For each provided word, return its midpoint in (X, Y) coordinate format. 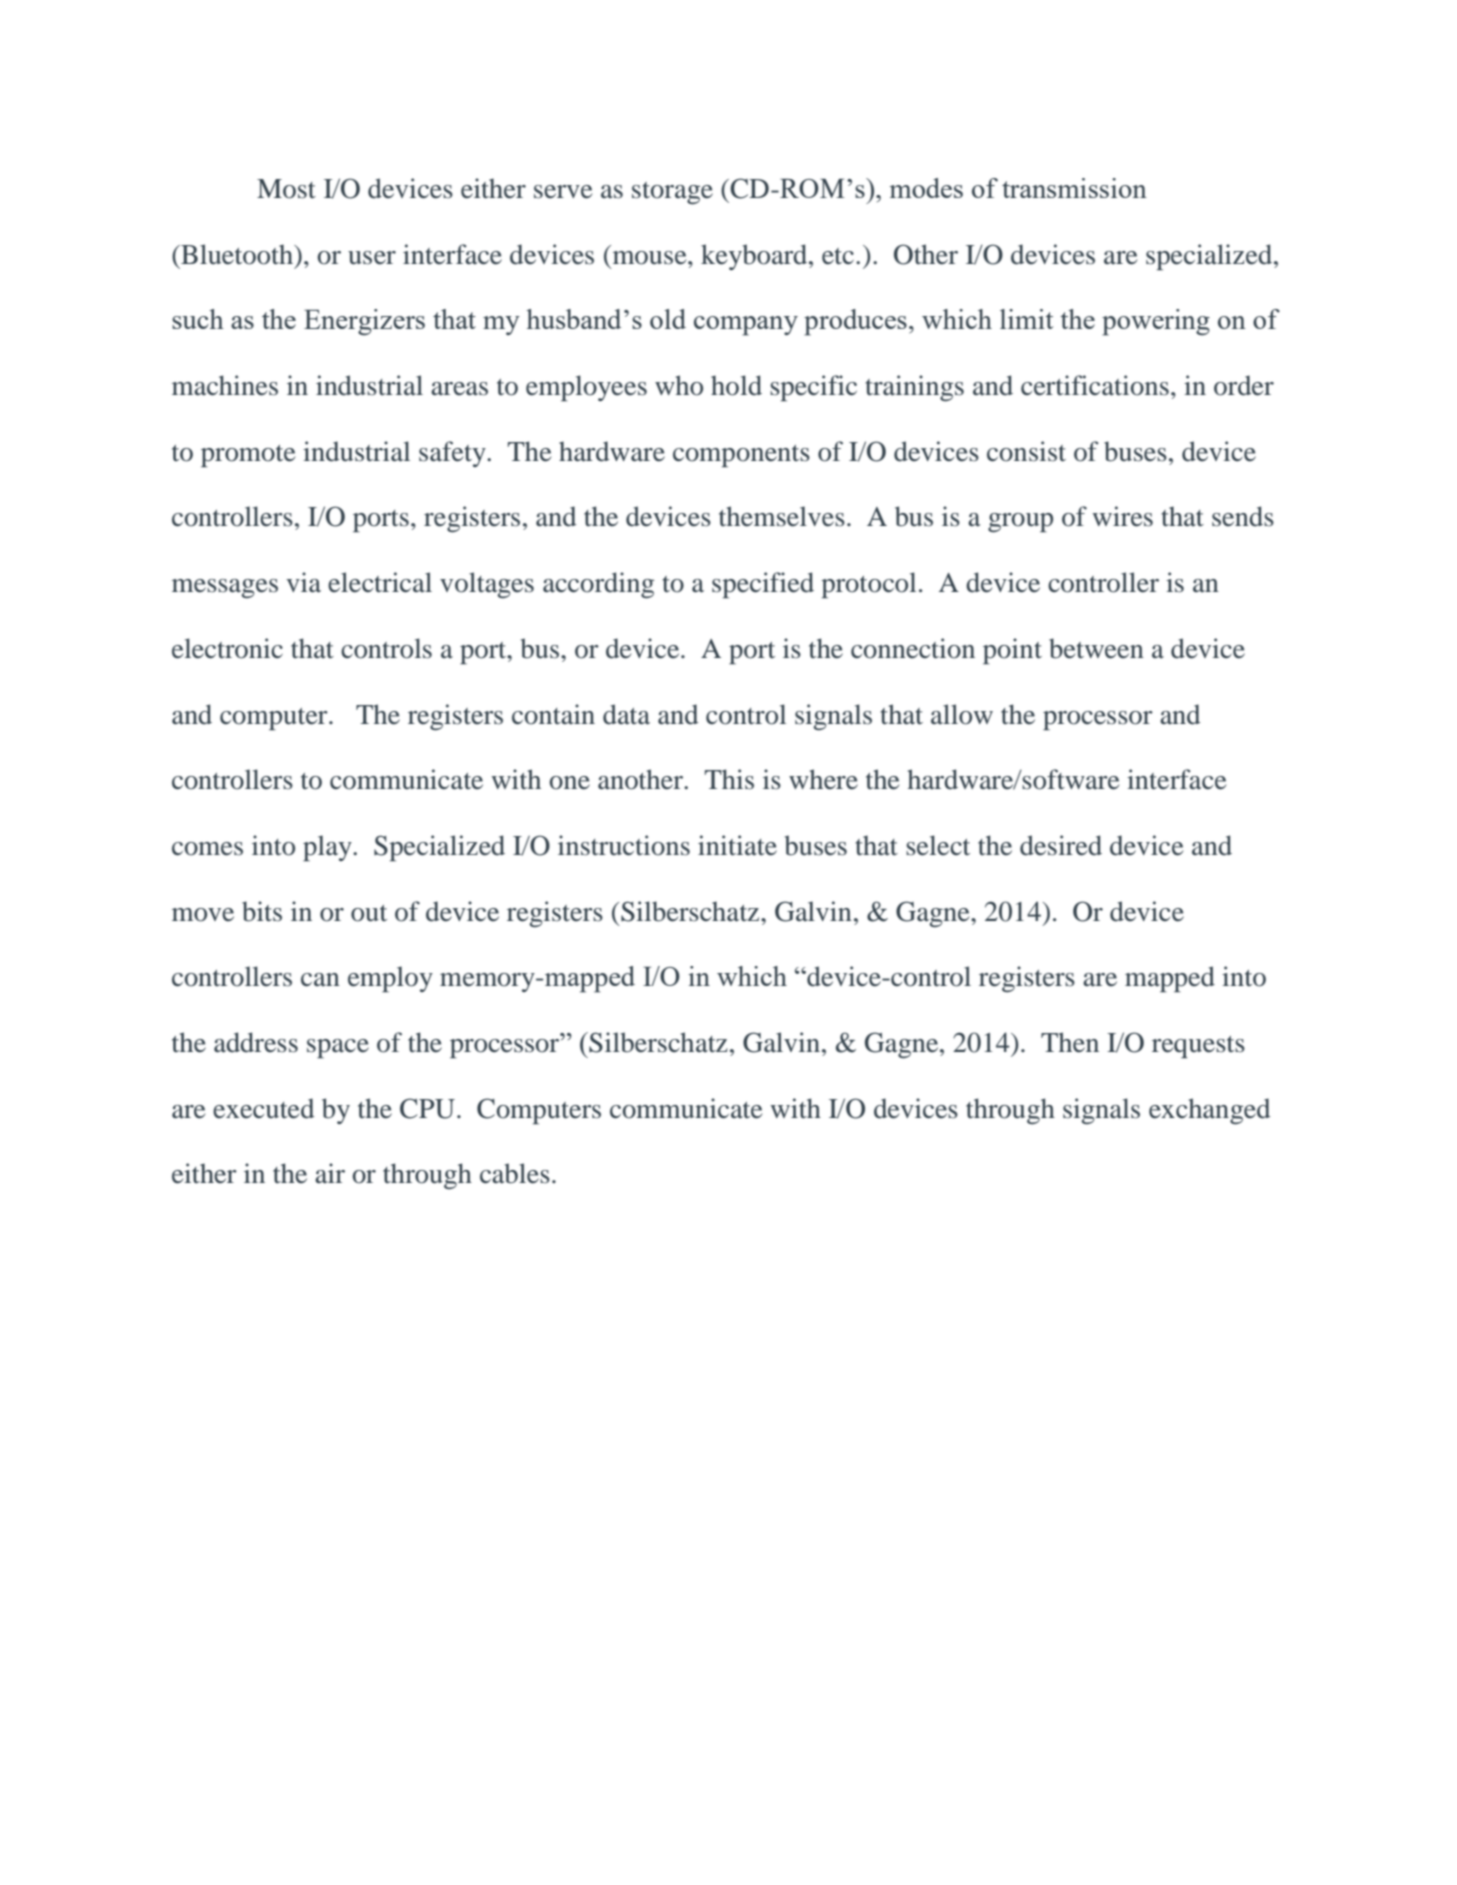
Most (286, 189)
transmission (1074, 188)
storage (672, 193)
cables (515, 1173)
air (330, 1173)
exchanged (1209, 1111)
